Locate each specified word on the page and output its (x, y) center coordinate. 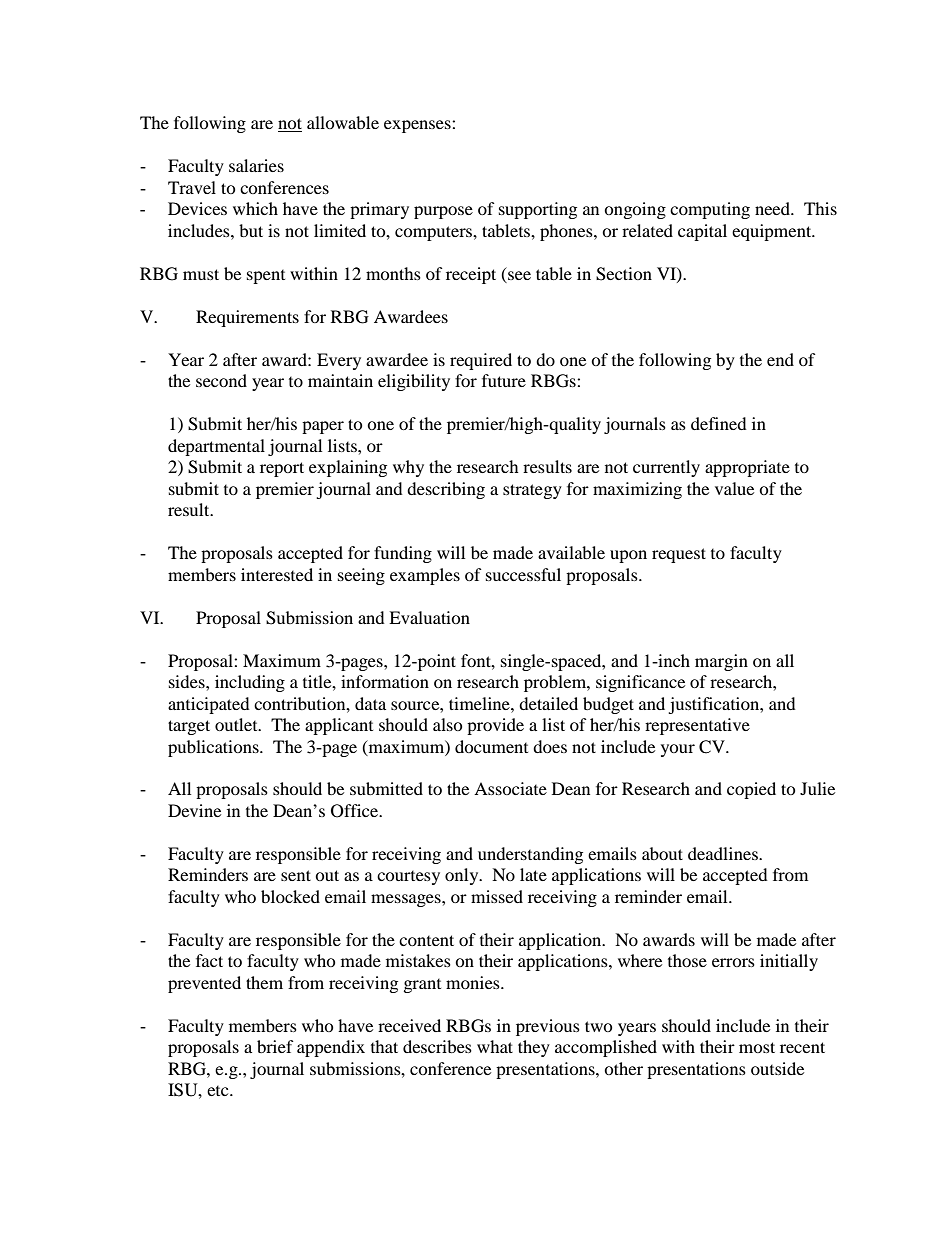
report (282, 469)
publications (214, 748)
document (491, 746)
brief (275, 1046)
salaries (256, 165)
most (757, 1047)
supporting (538, 210)
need (773, 208)
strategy (532, 491)
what (495, 1046)
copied (751, 790)
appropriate (747, 468)
